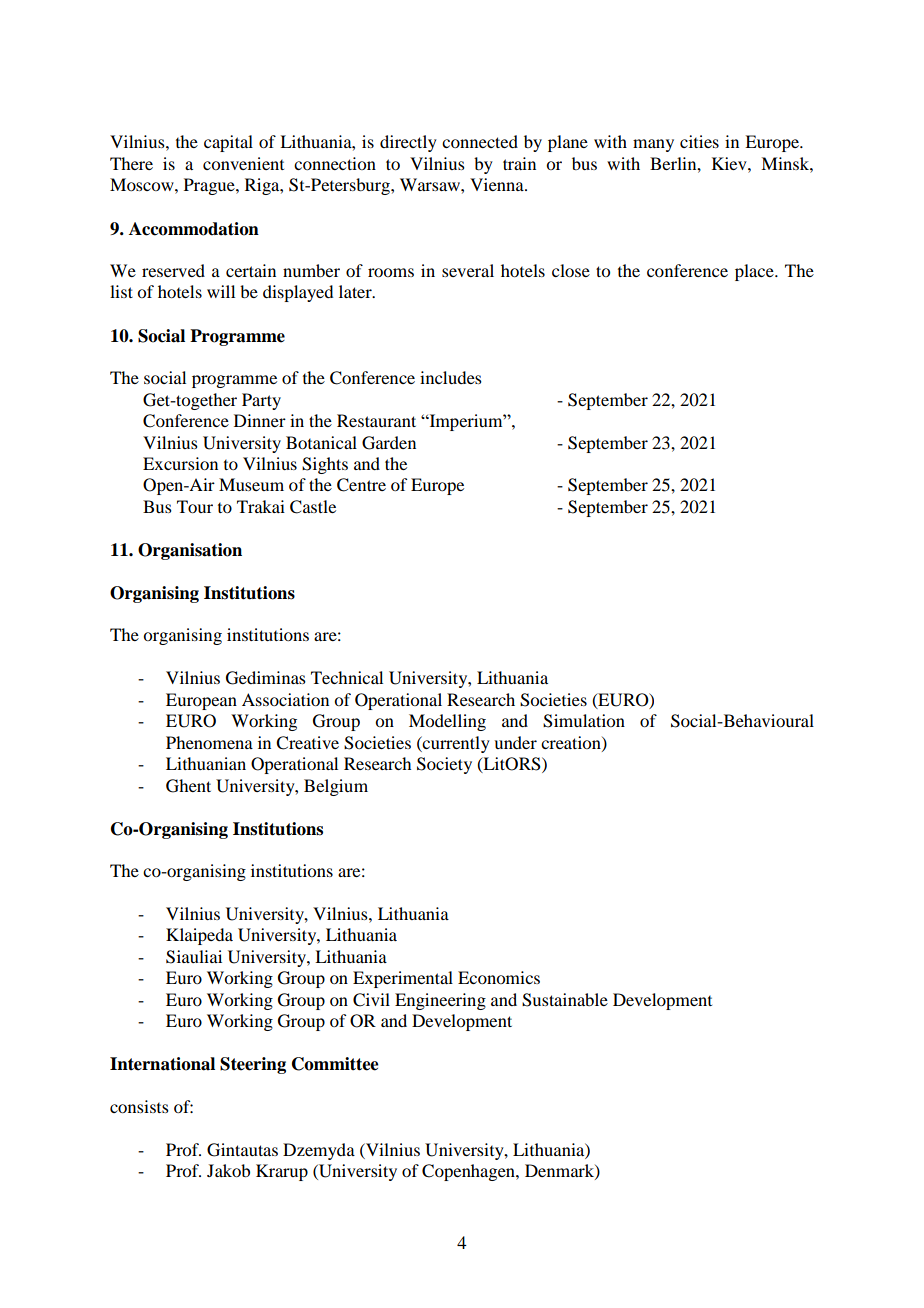 This screenshot has height=1308, width=924. What do you see at coordinates (584, 721) in the screenshot?
I see `Simulation` at bounding box center [584, 721].
